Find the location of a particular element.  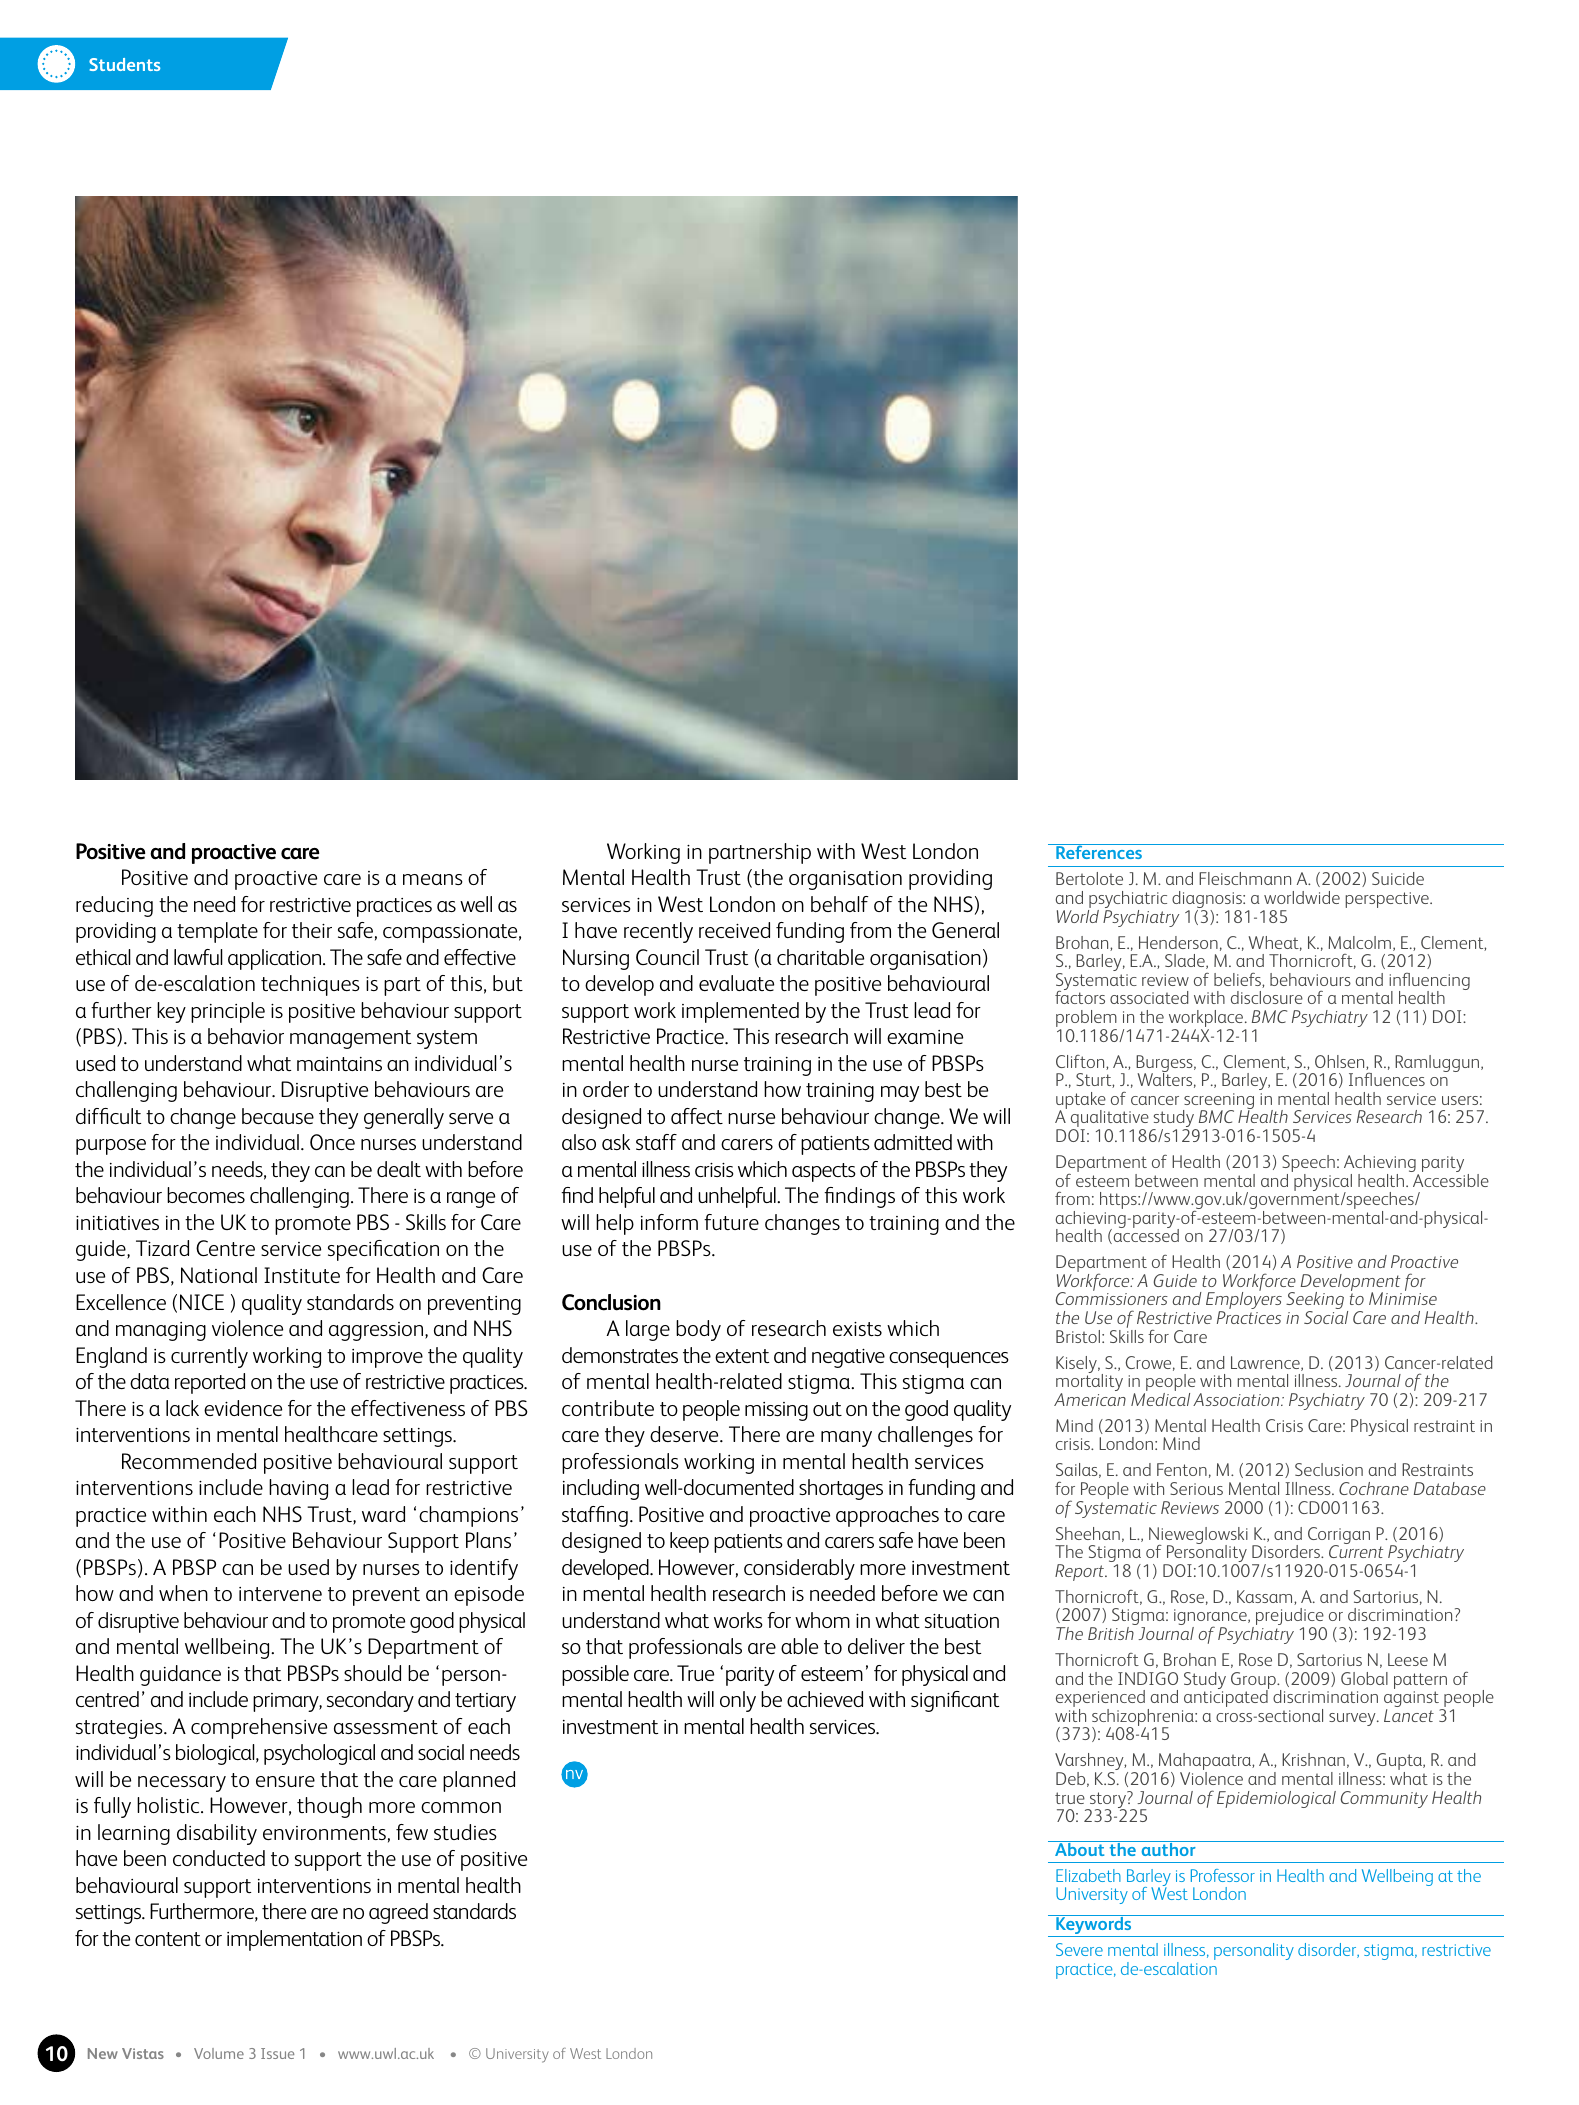

Students is located at coordinates (124, 64).
